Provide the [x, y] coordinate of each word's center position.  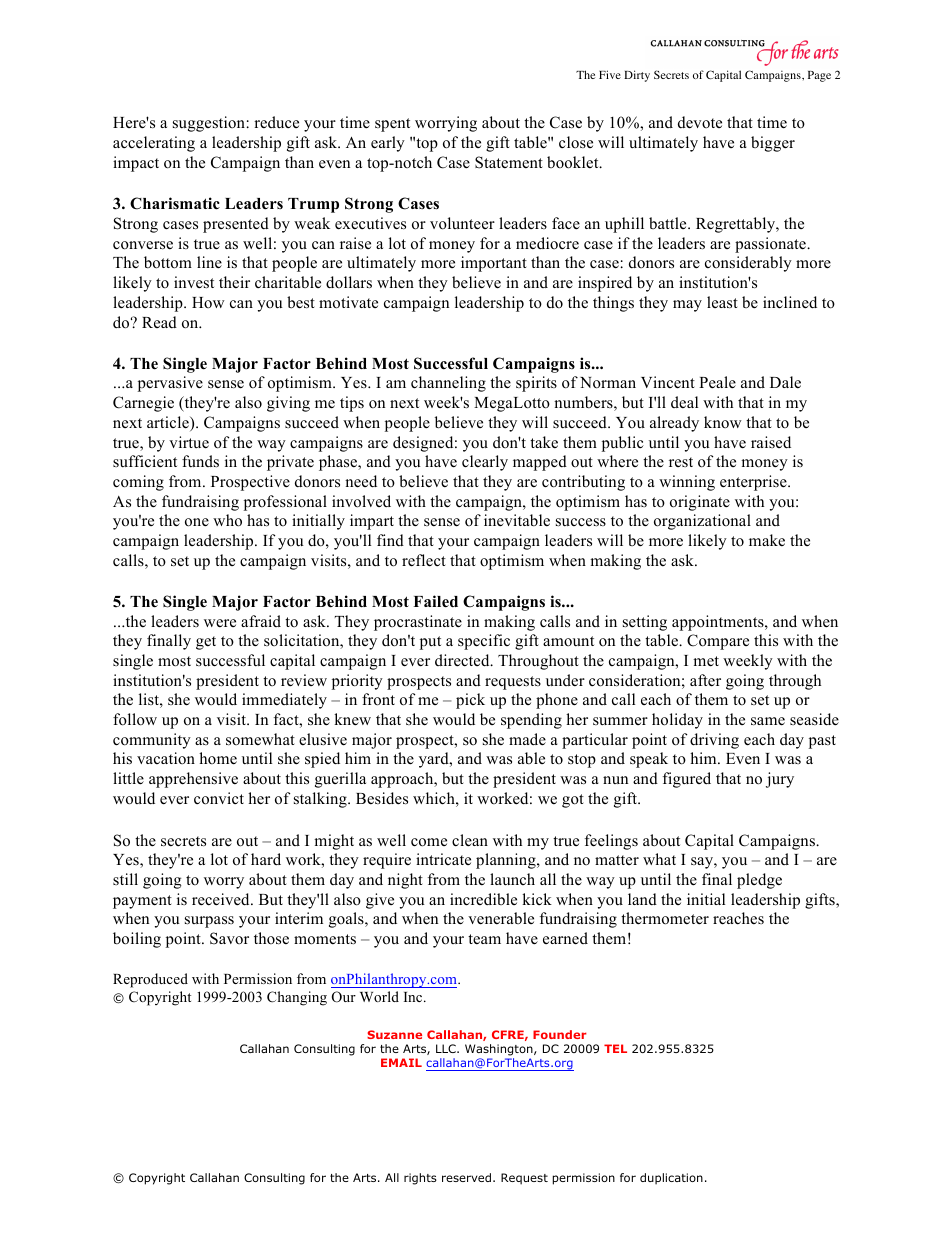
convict [219, 798]
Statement [509, 162]
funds [200, 461]
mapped [540, 463]
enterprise [754, 483]
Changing [297, 998]
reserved [468, 1177]
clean [470, 840]
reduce [276, 122]
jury [780, 780]
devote [700, 122]
